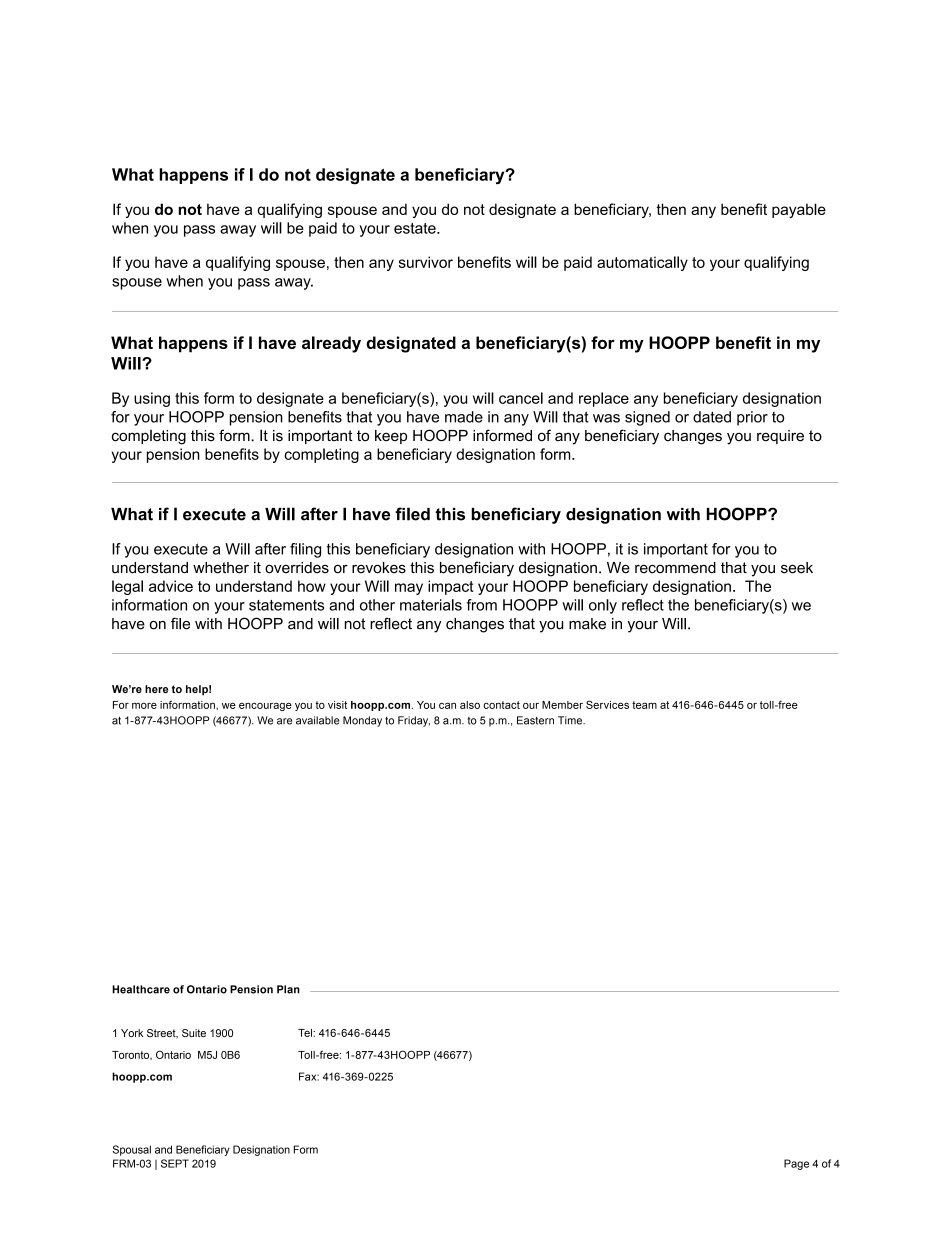 This screenshot has height=1233, width=952. What do you see at coordinates (331, 344) in the screenshot?
I see `already` at bounding box center [331, 344].
